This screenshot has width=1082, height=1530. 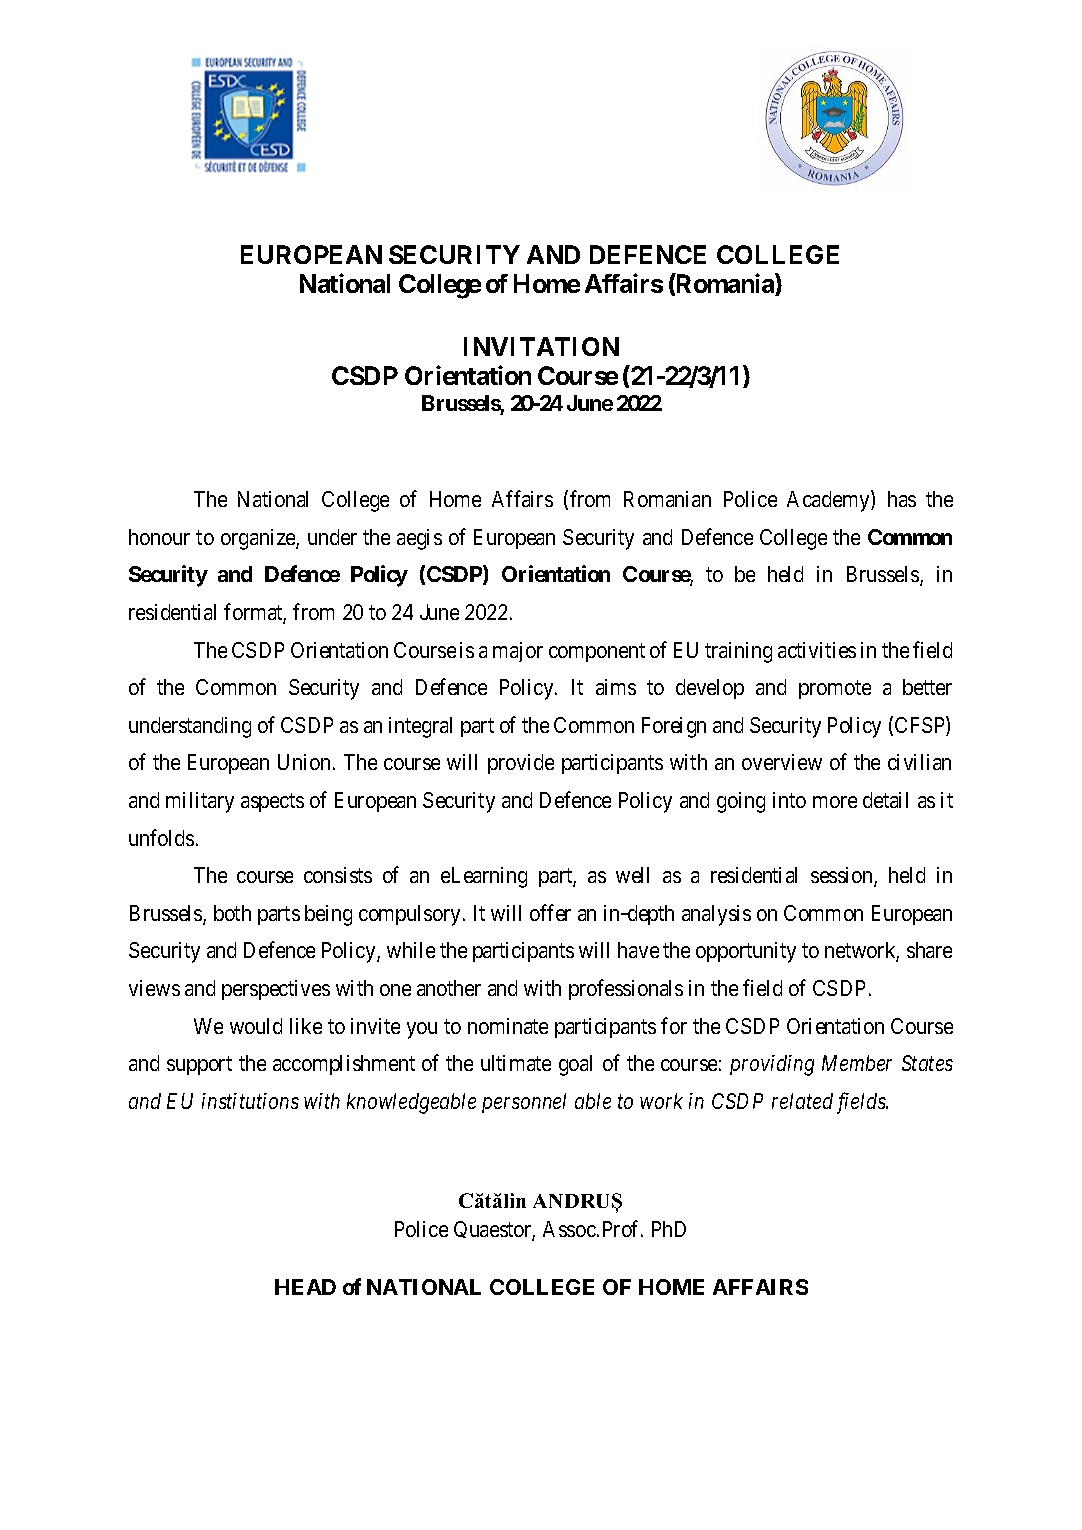 I want to click on honour, so click(x=159, y=537).
